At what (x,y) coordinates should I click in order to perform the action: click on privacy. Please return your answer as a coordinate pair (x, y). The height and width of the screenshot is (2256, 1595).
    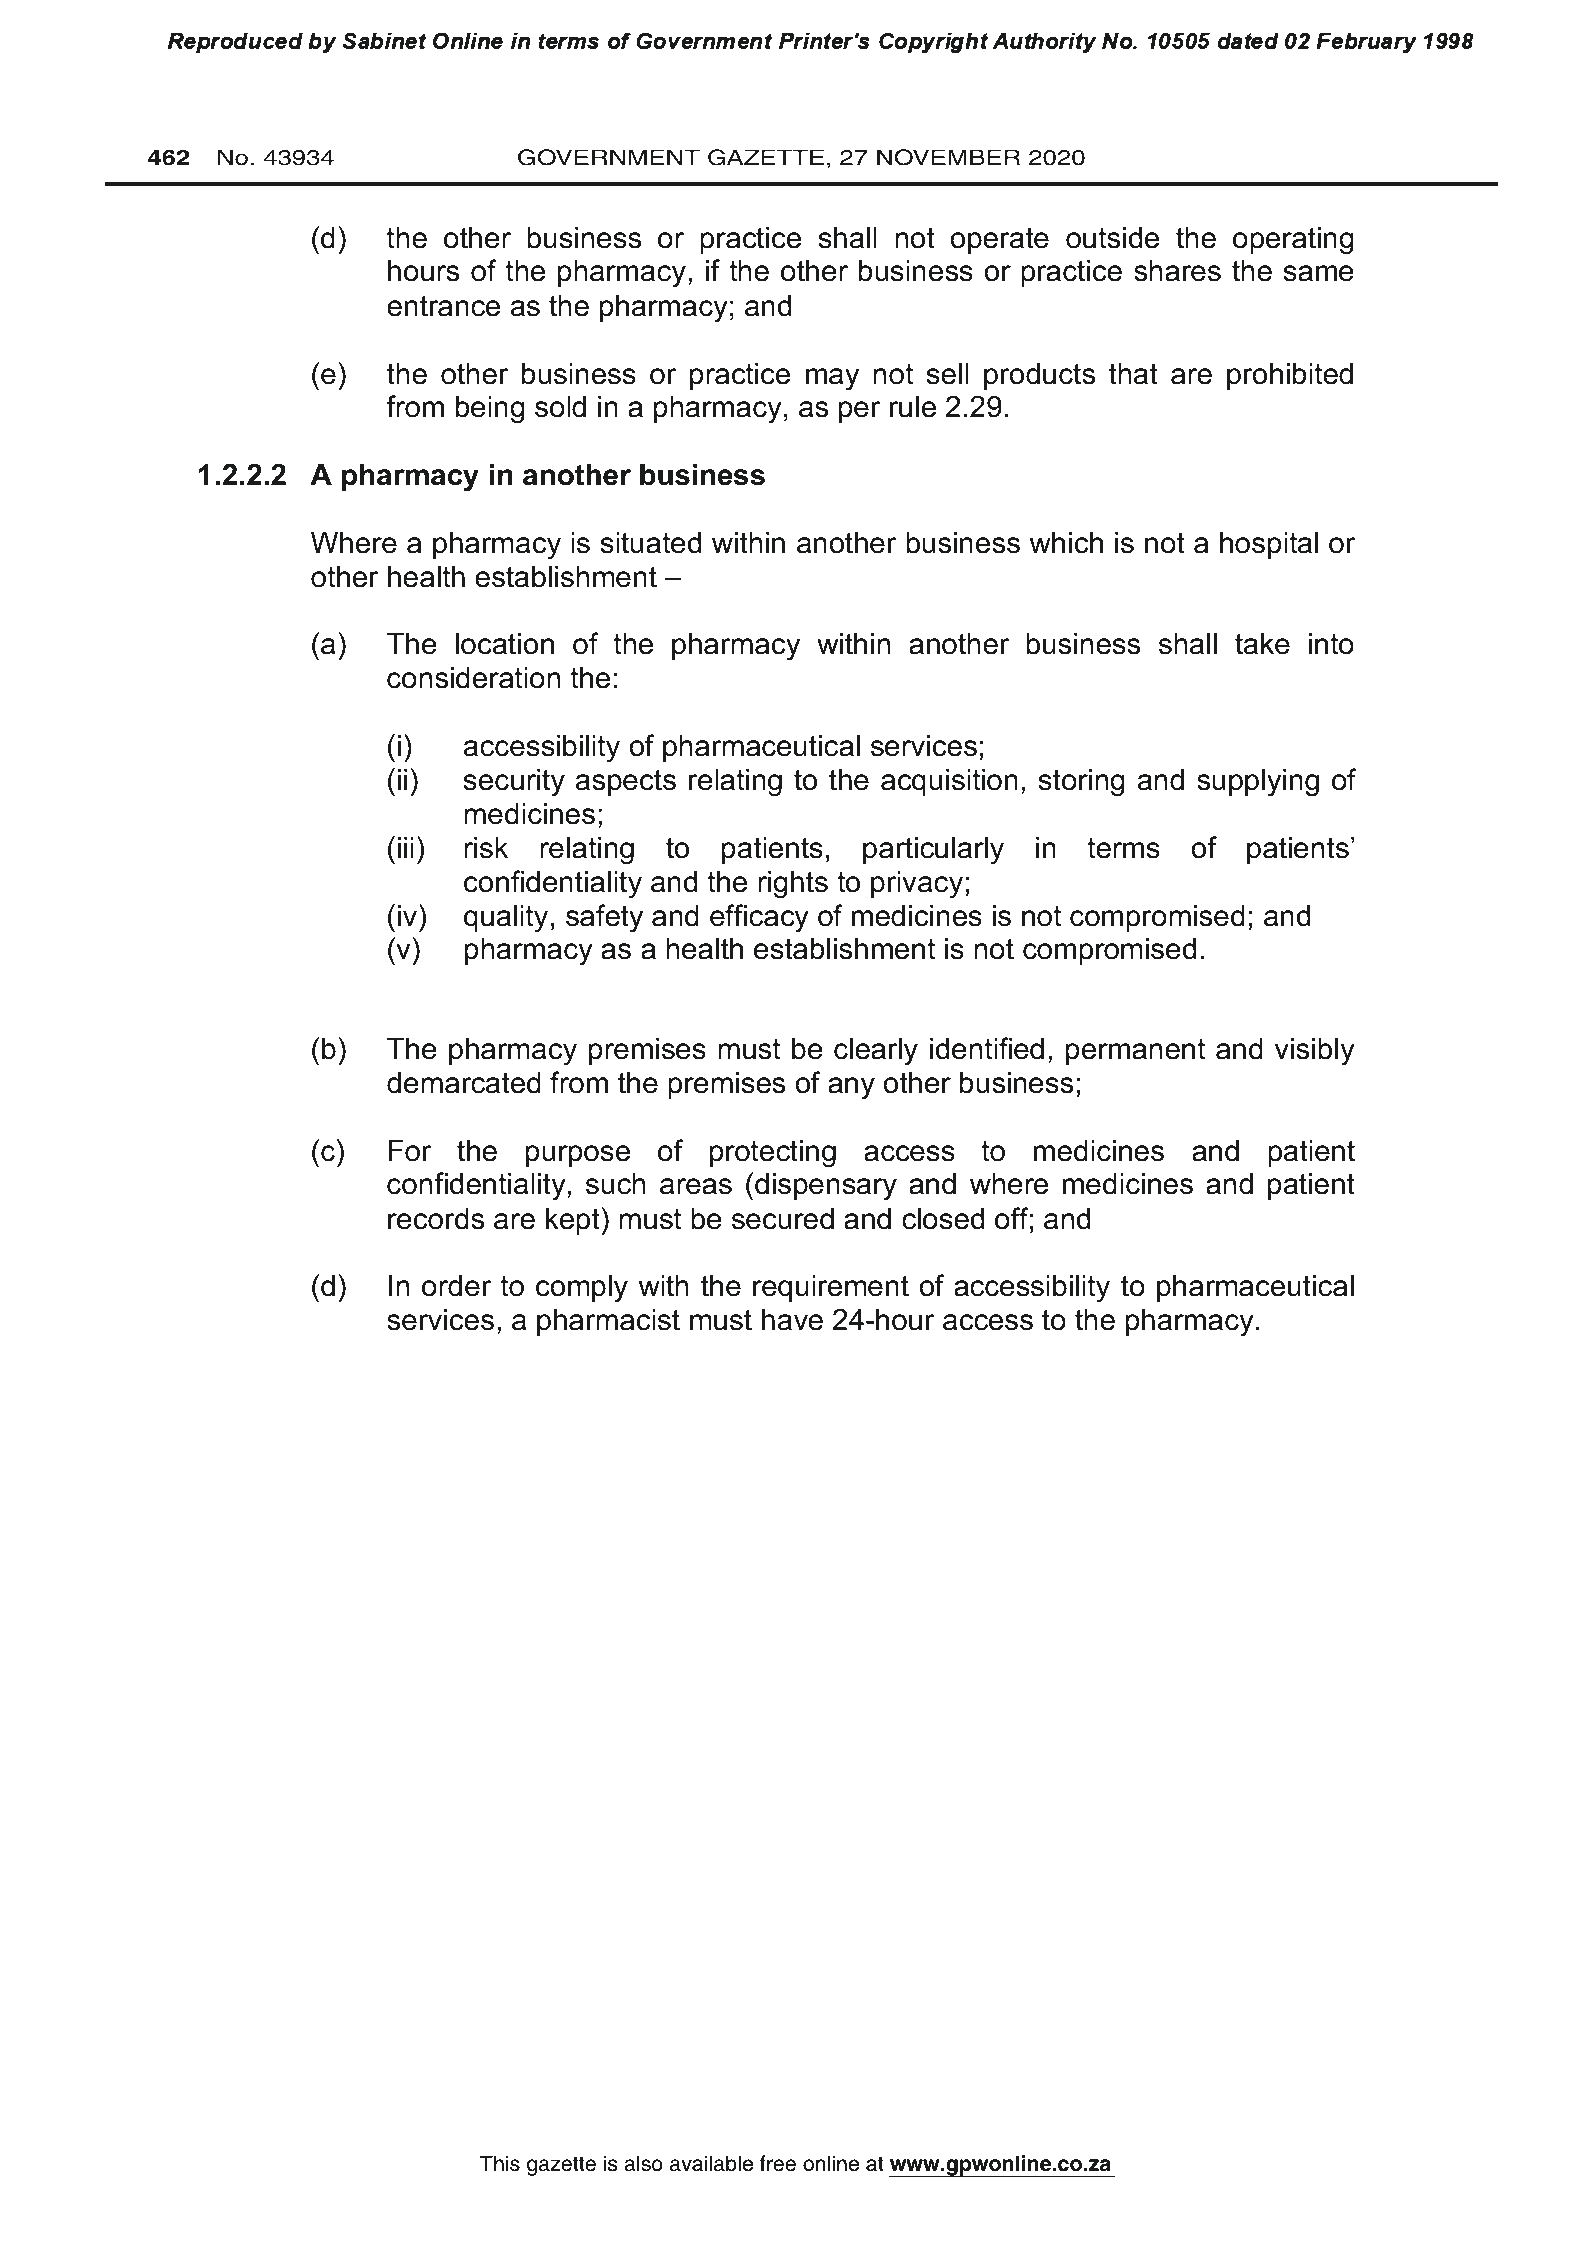
    Looking at the image, I should click on (917, 884).
